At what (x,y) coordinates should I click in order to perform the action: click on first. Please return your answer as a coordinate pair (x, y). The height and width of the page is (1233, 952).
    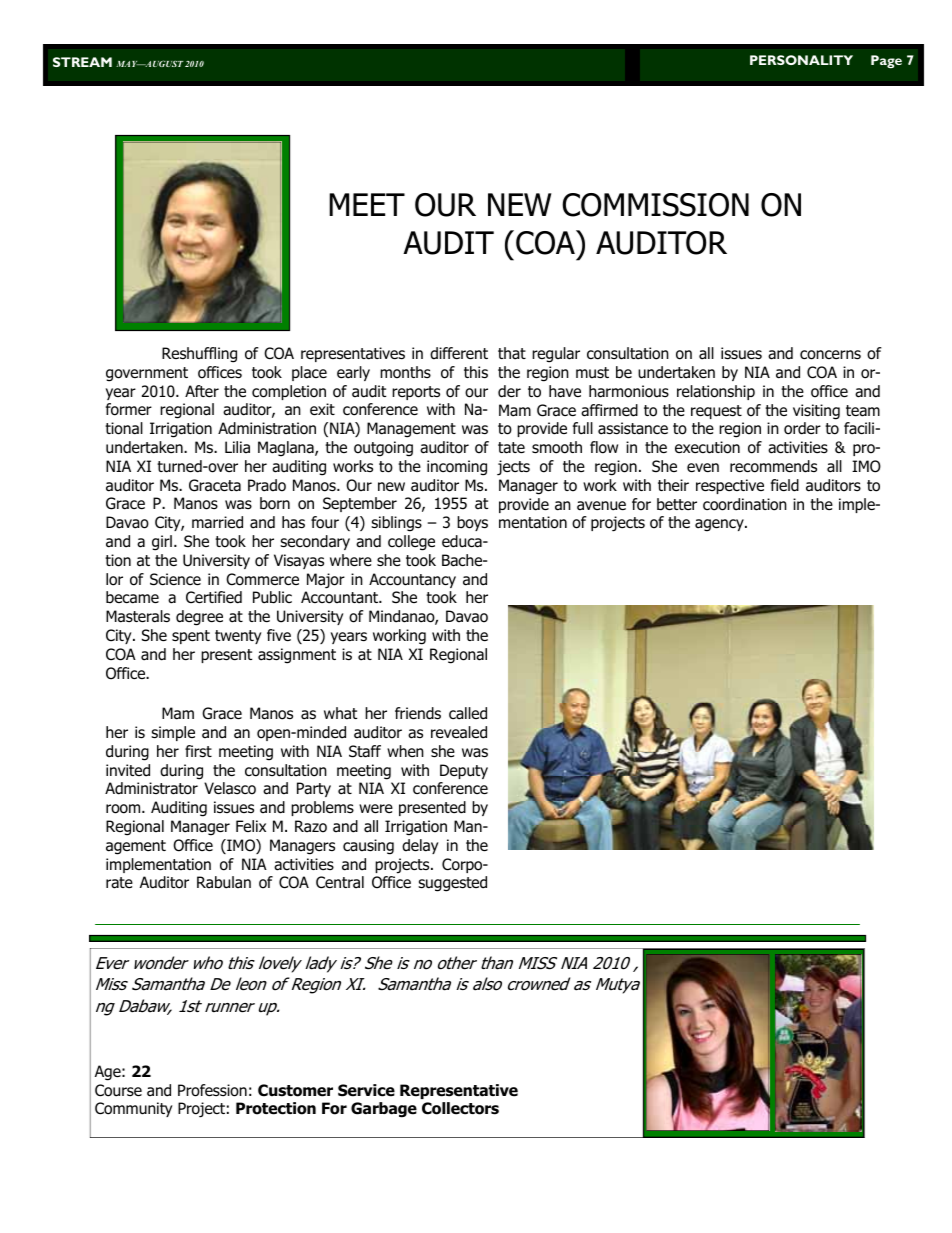
    Looking at the image, I should click on (198, 751).
